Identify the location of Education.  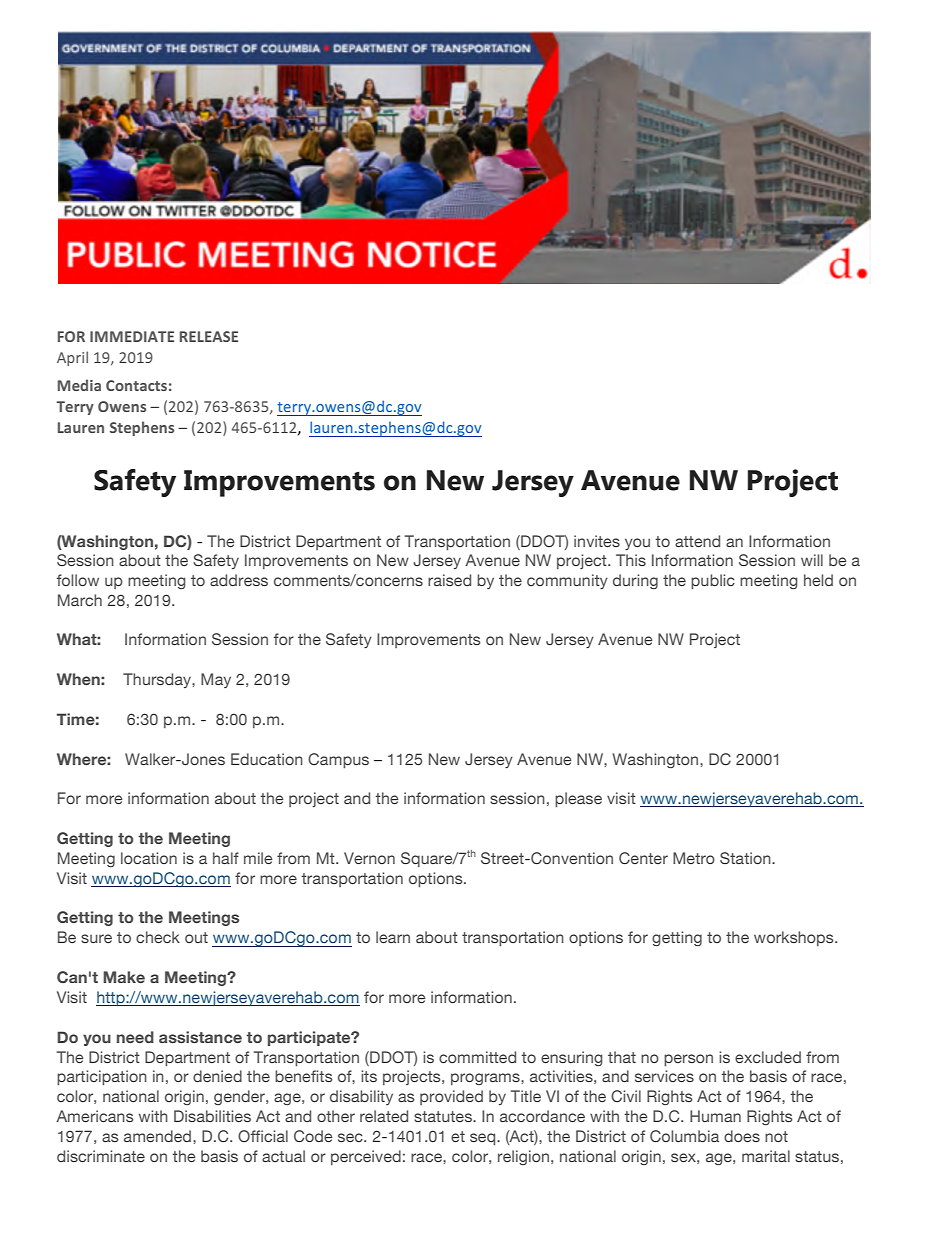
(267, 759).
